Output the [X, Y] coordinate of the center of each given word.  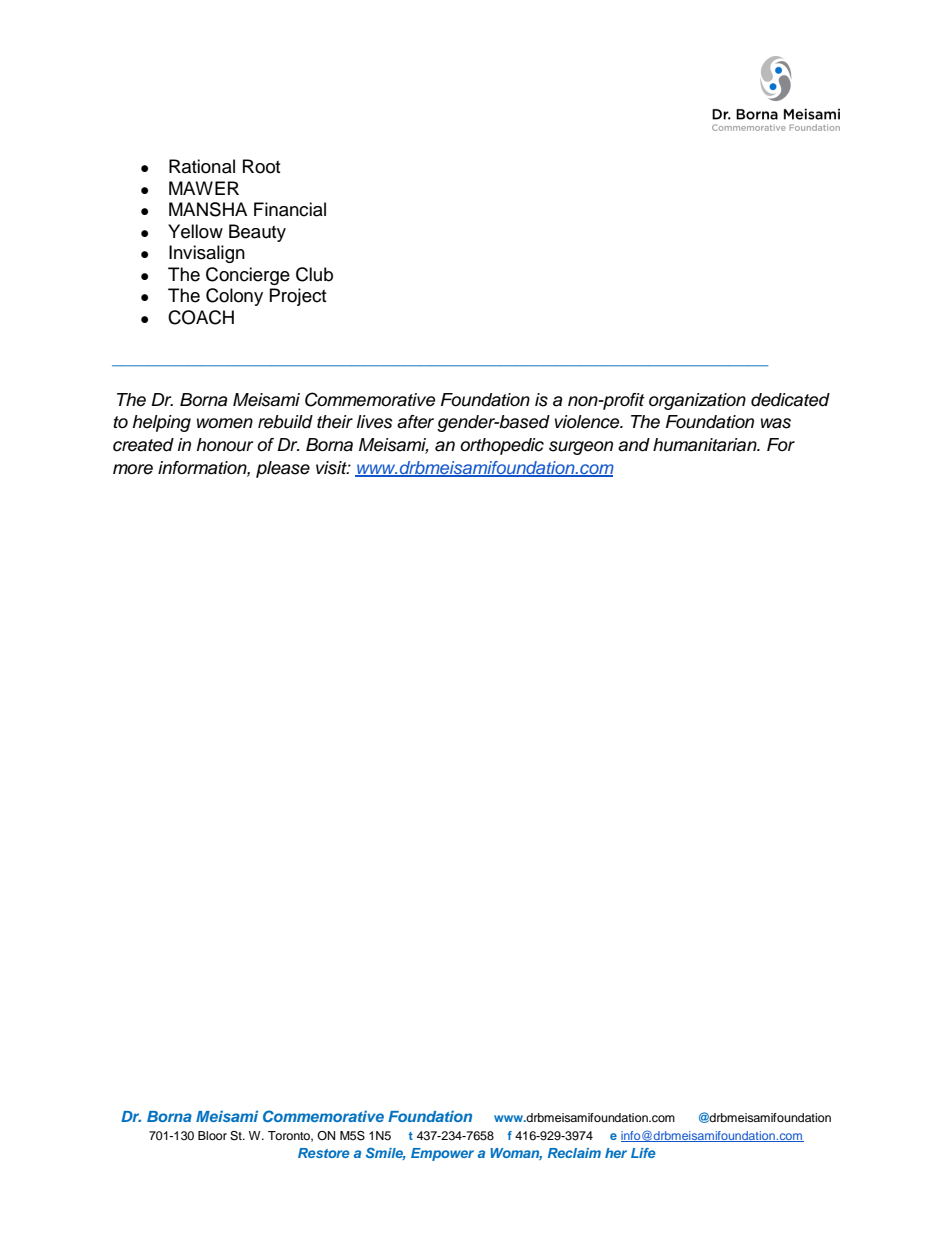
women [225, 423]
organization [697, 401]
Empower [442, 1154]
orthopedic [502, 446]
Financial [290, 209]
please [283, 469]
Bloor [212, 1135]
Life [643, 1153]
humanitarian [706, 445]
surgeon [581, 448]
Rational [202, 166]
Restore [324, 1153]
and [634, 445]
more [133, 469]
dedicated [790, 400]
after [415, 422]
